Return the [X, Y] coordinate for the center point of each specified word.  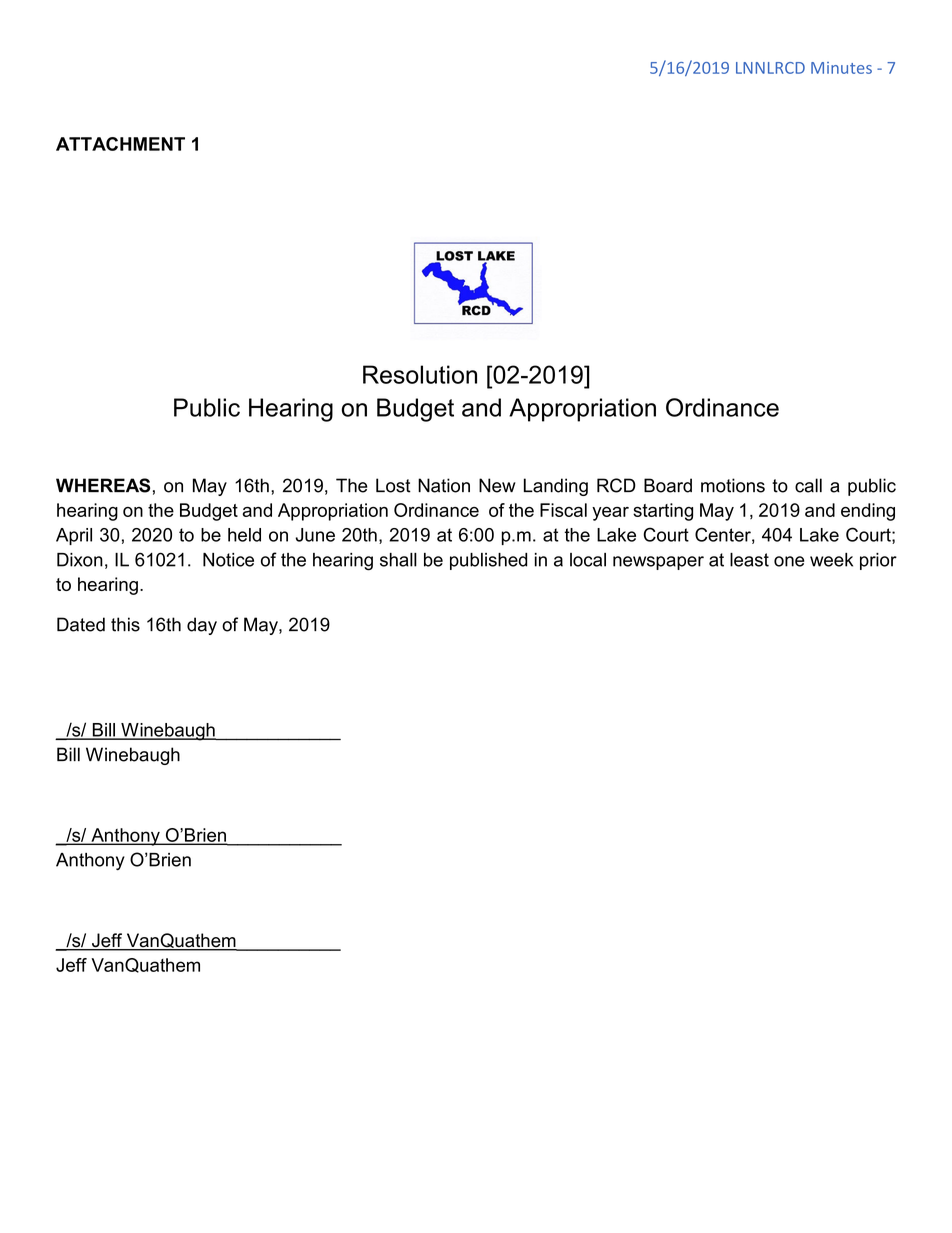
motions [733, 485]
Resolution [420, 374]
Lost [393, 485]
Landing [556, 487]
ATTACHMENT [120, 144]
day [202, 626]
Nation [444, 485]
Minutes [841, 68]
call [808, 485]
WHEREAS [103, 485]
